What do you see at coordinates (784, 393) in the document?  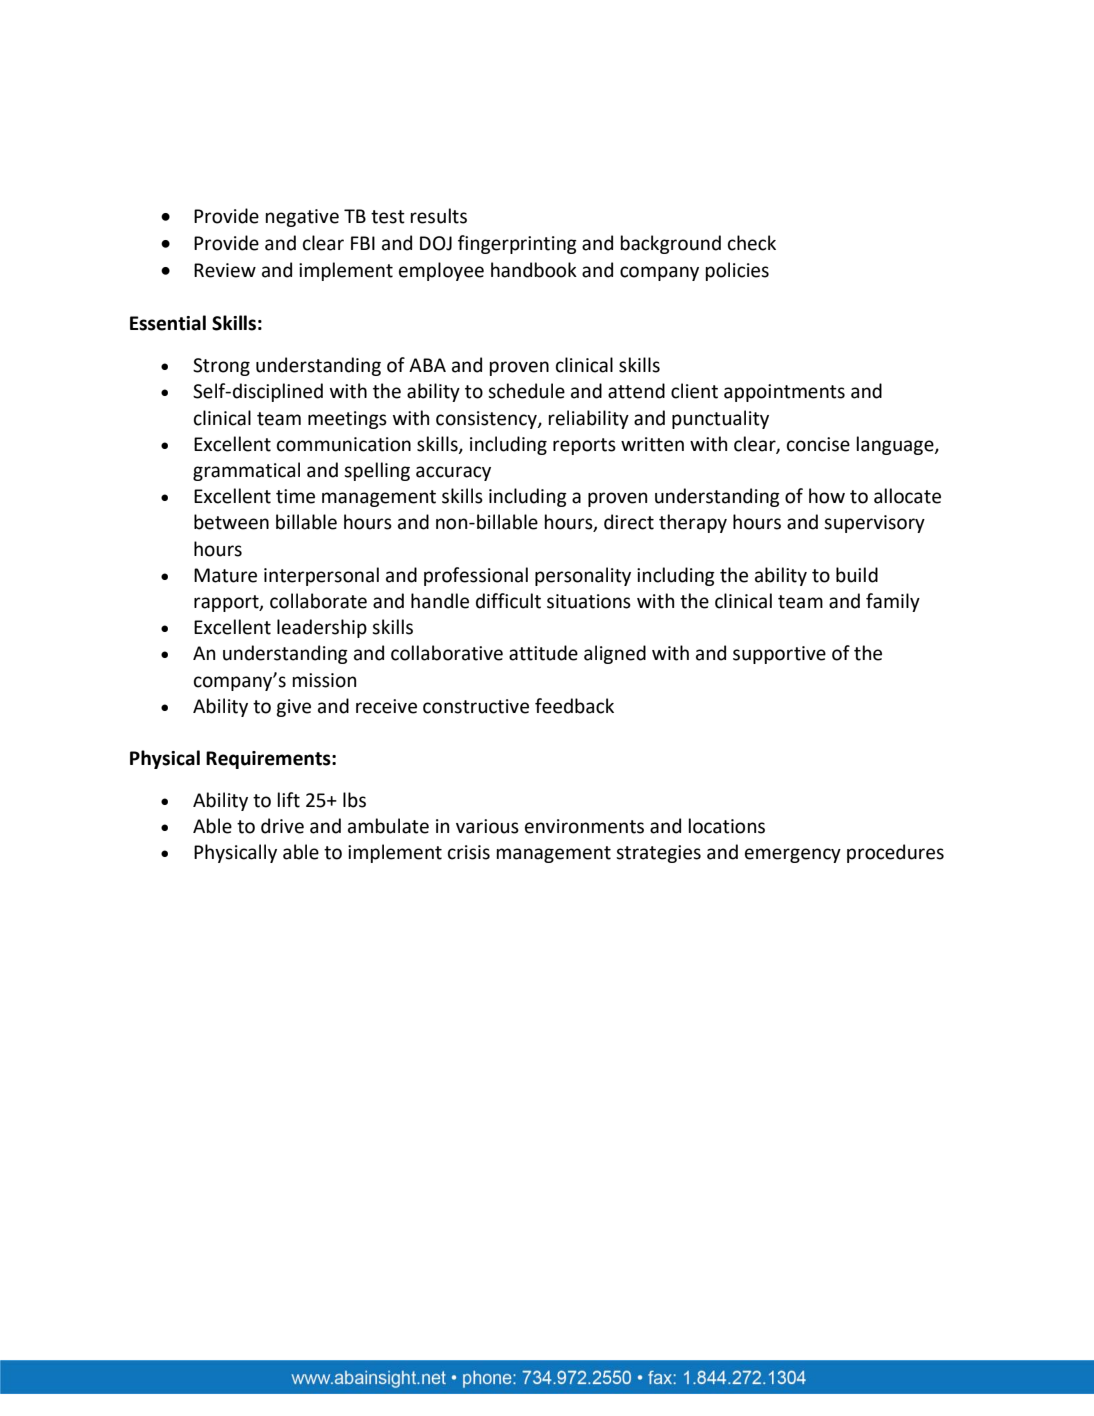 I see `appointments` at bounding box center [784, 393].
